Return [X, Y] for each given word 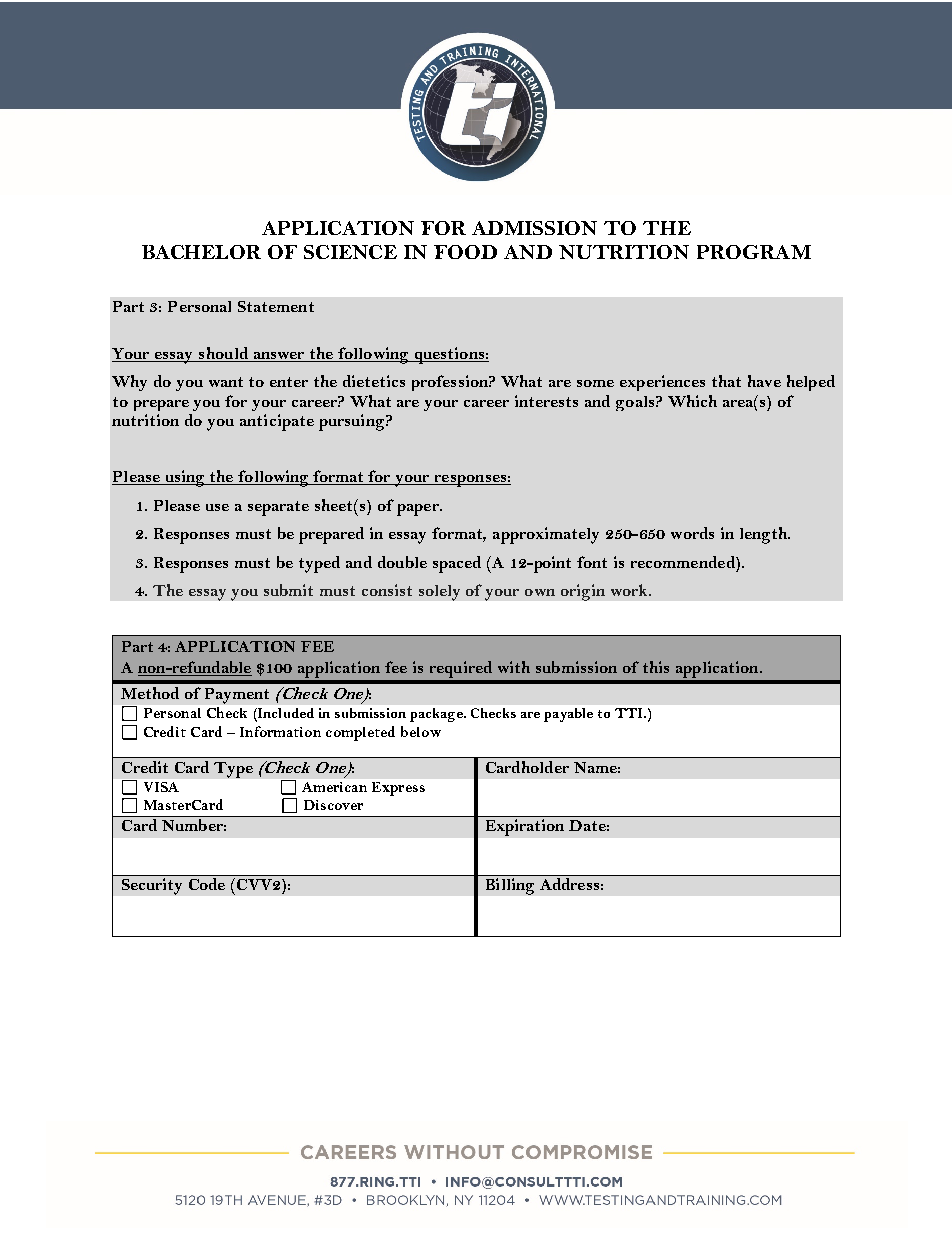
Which [692, 401]
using [185, 478]
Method [150, 693]
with [514, 667]
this [656, 667]
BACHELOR [201, 252]
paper [419, 510]
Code [207, 884]
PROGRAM [754, 252]
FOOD [465, 252]
